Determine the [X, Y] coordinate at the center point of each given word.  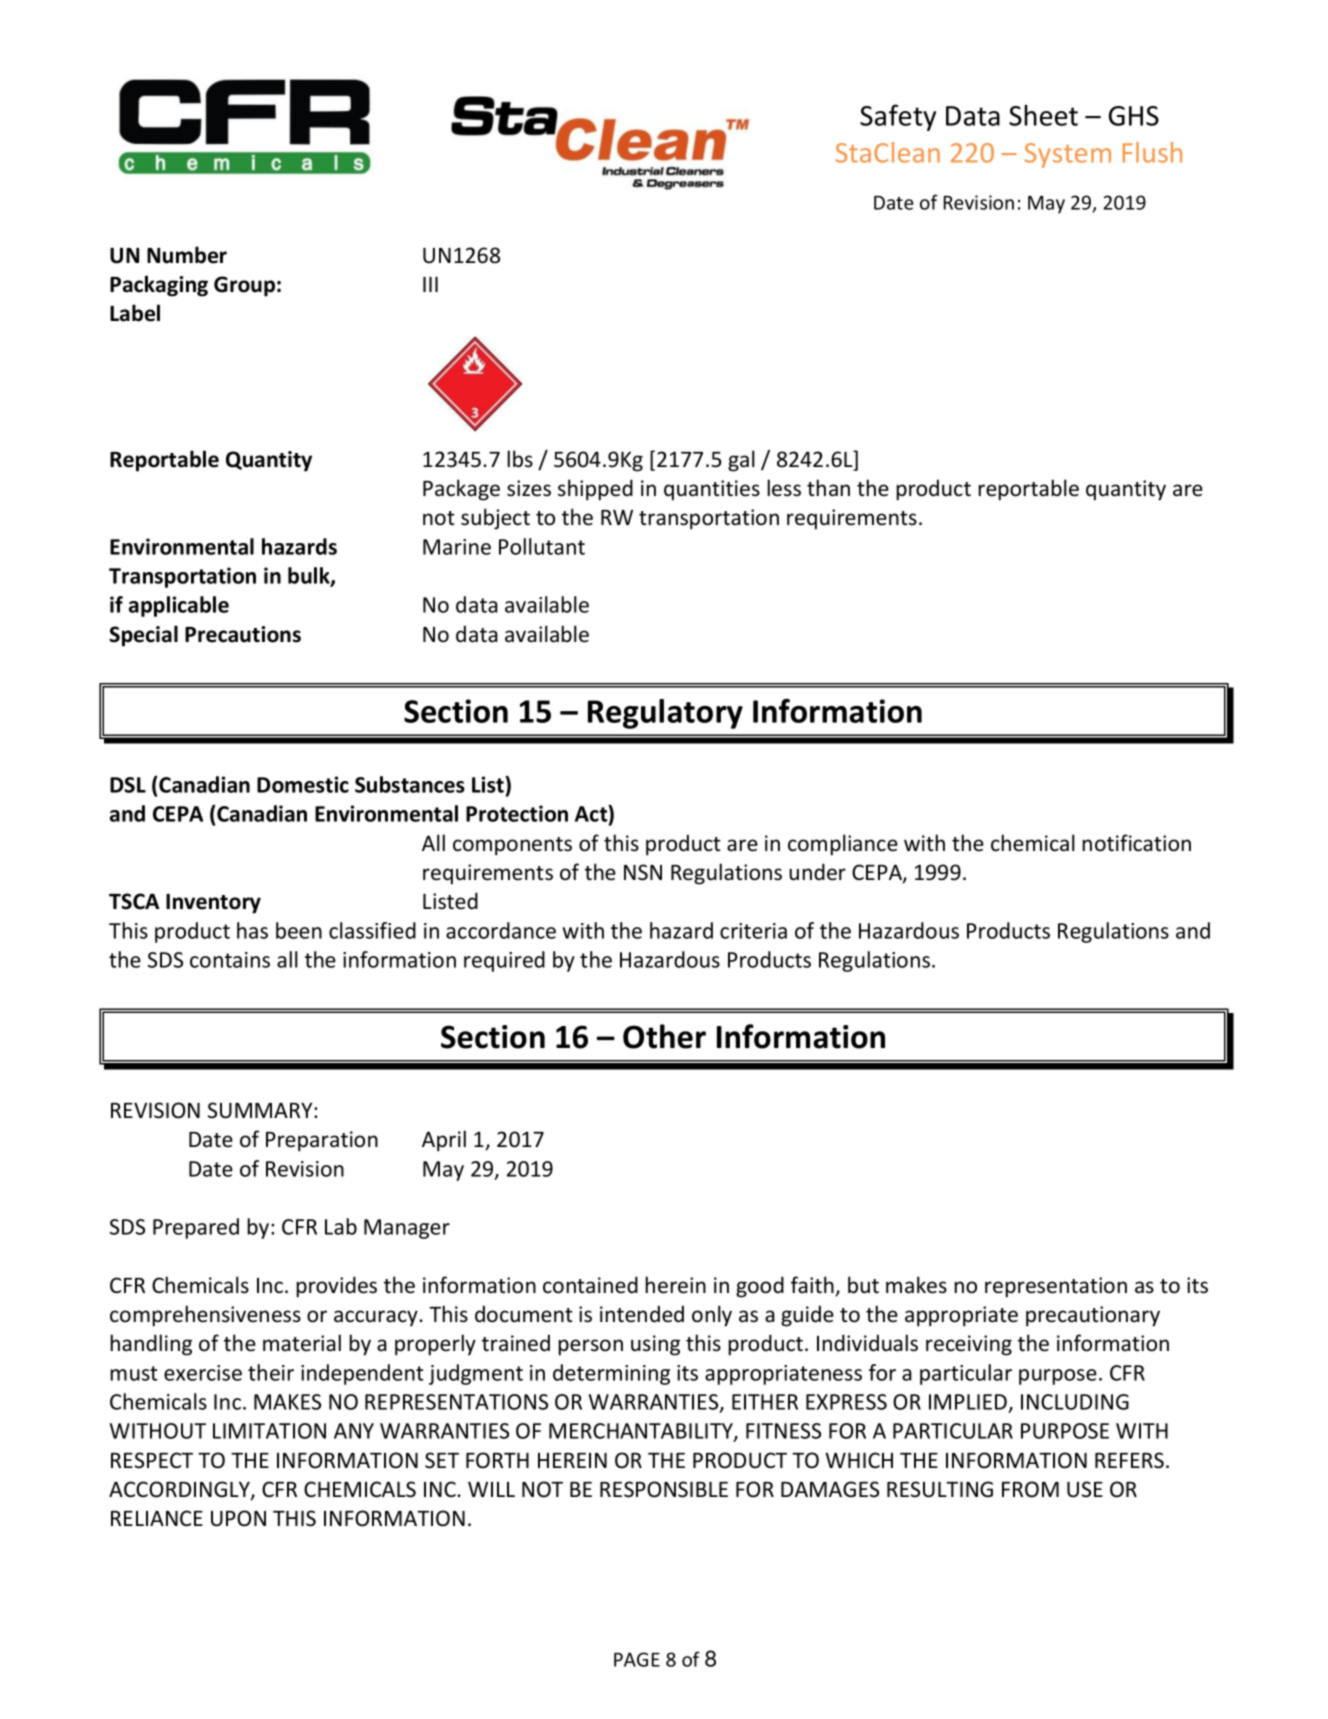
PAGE [637, 1659]
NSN [643, 872]
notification [1136, 843]
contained [590, 1285]
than [828, 488]
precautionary [1093, 1316]
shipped [595, 490]
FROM [1030, 1489]
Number [187, 255]
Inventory [213, 903]
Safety [898, 117]
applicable [179, 606]
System [1068, 155]
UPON [238, 1518]
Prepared [196, 1228]
